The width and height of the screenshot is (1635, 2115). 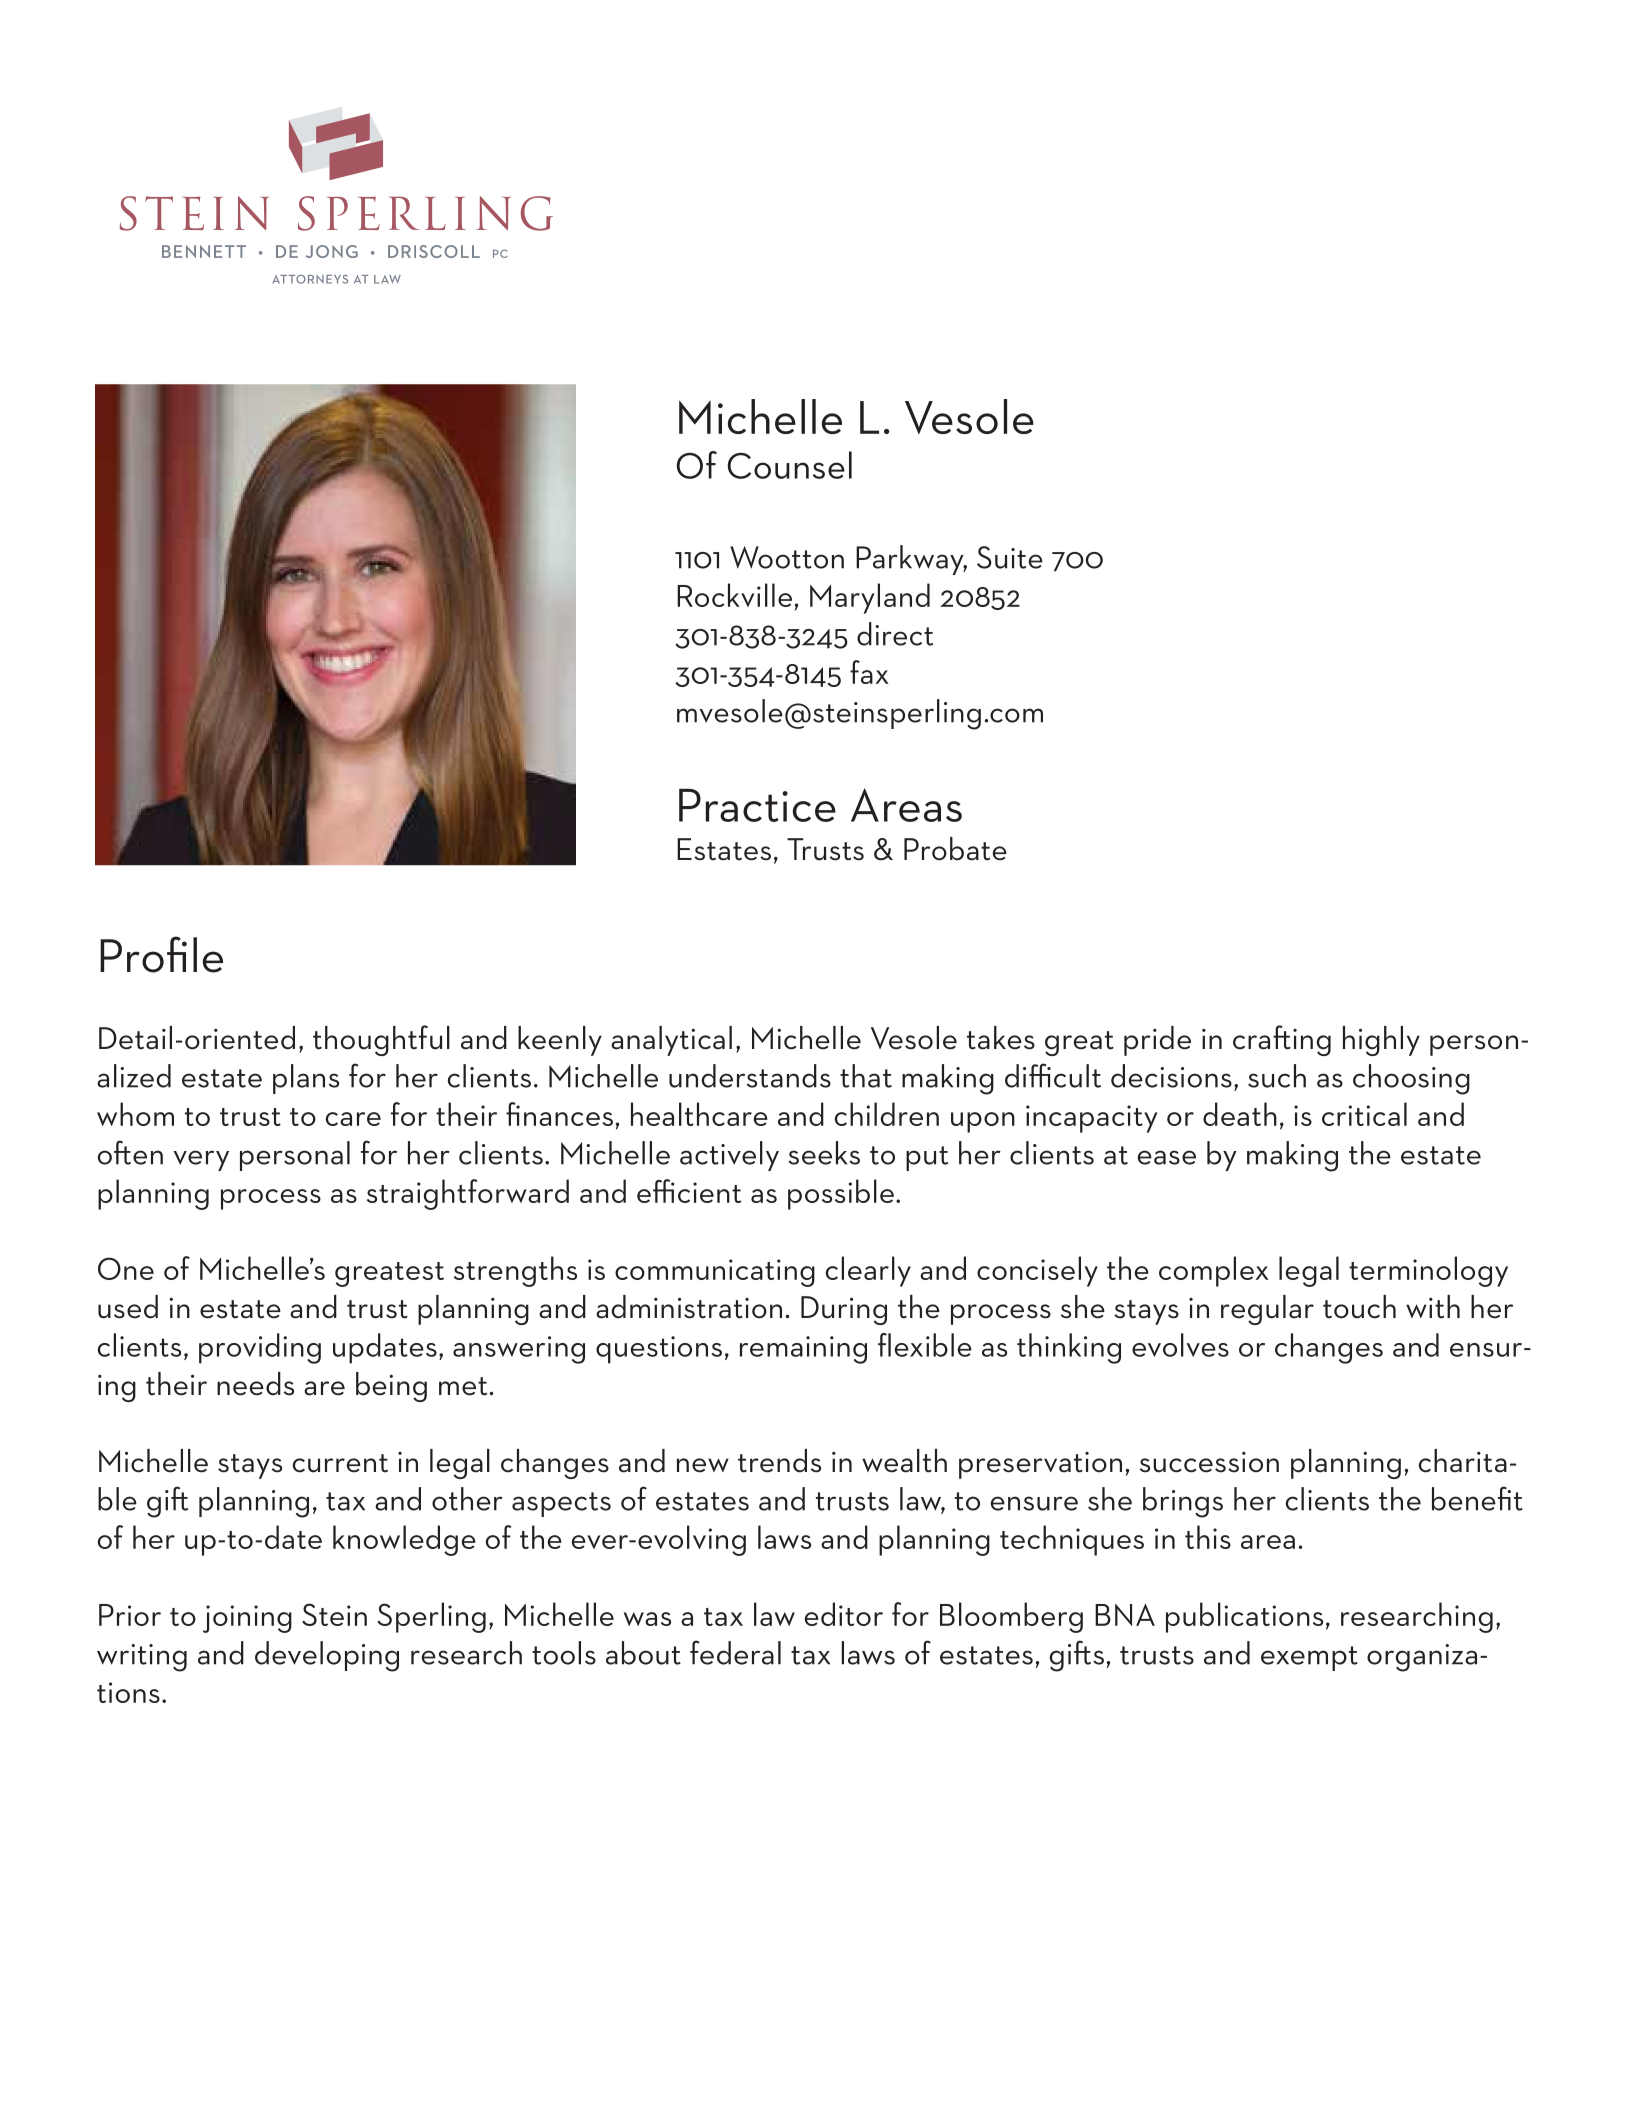 I want to click on Probate, so click(x=955, y=849).
